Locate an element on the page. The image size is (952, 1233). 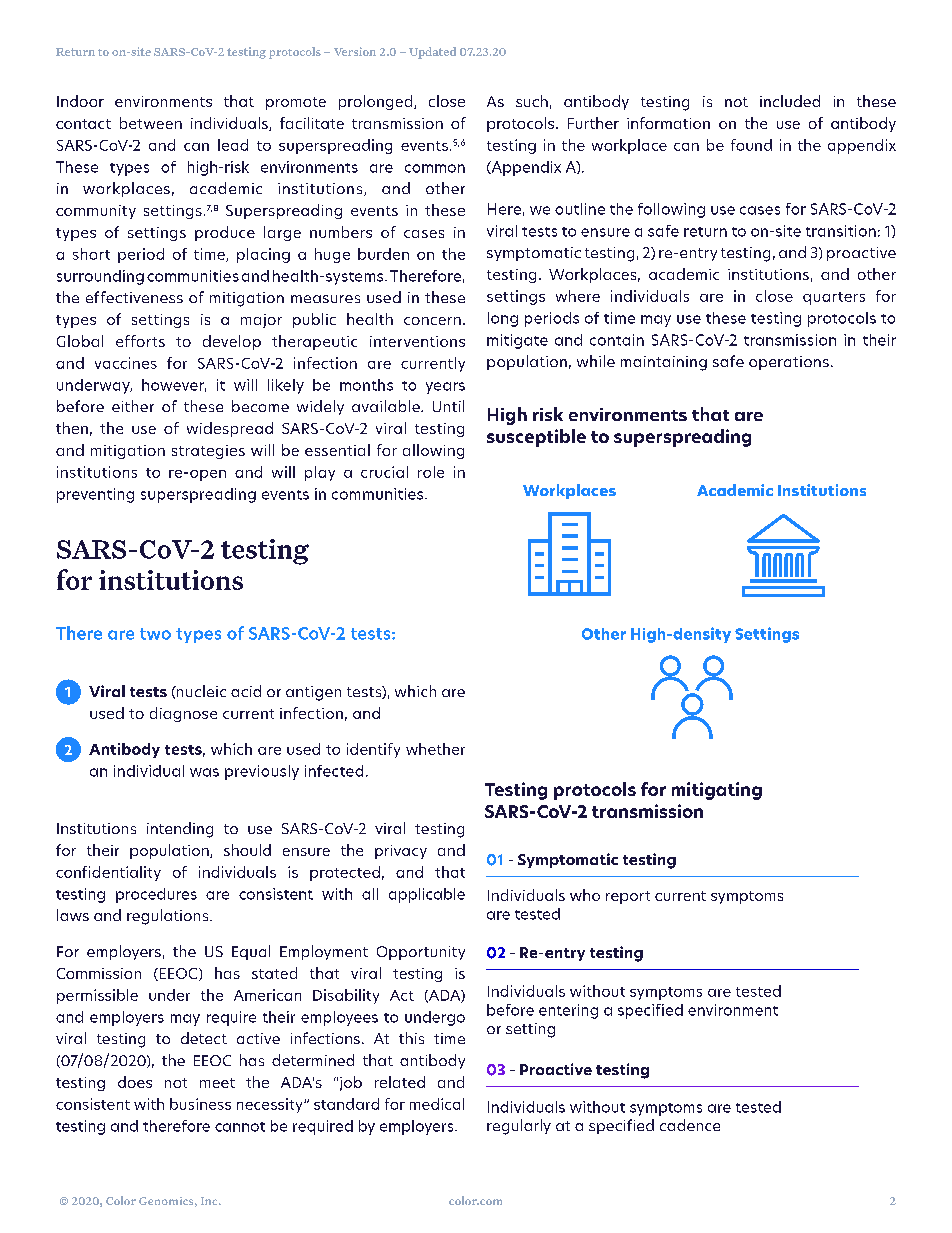
concern is located at coordinates (432, 321).
